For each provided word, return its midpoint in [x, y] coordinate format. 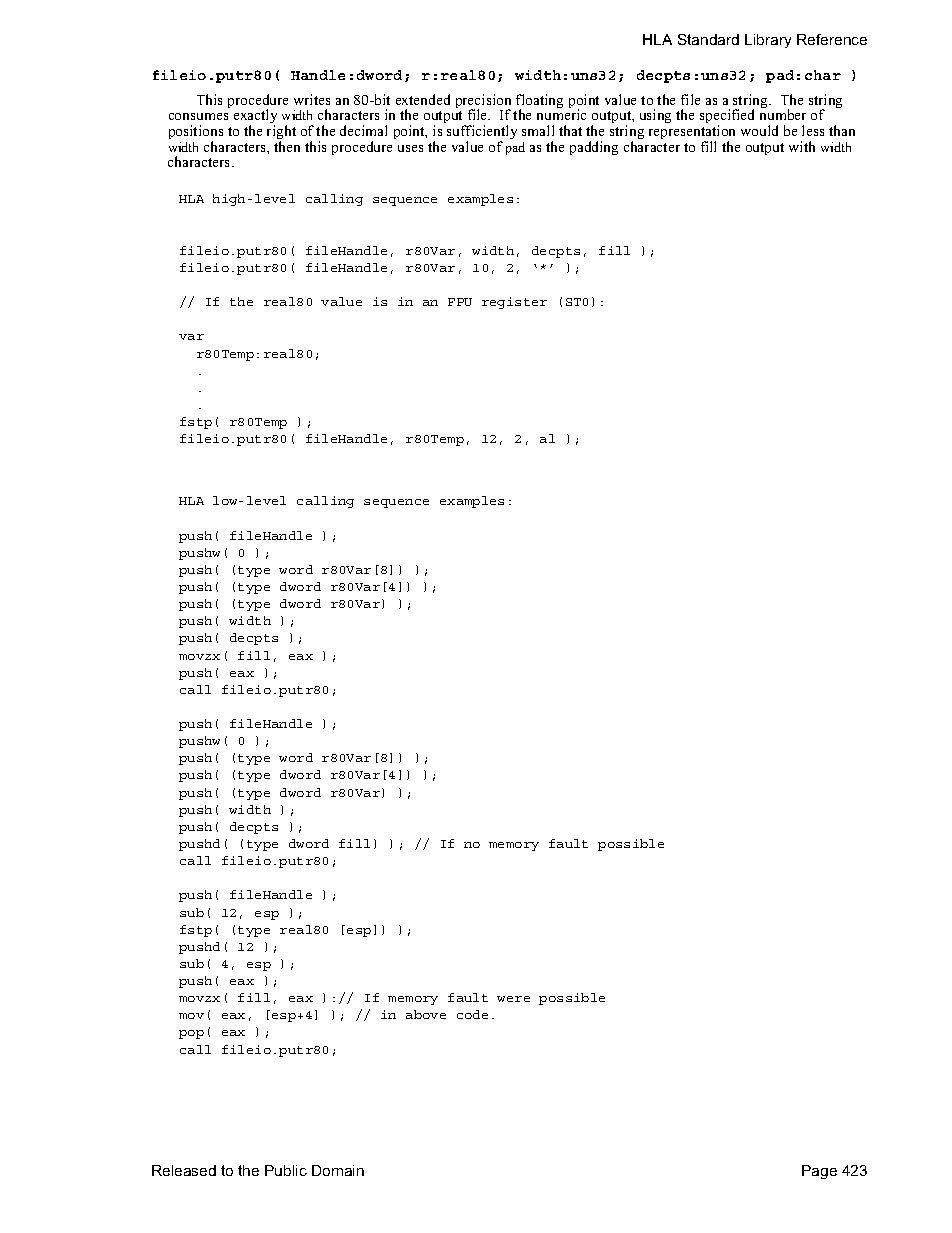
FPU [460, 302]
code [472, 1014]
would [759, 130]
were [513, 999]
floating [539, 102]
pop [191, 1034]
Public [286, 1170]
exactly [255, 118]
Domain [338, 1170]
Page [819, 1172]
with [802, 146]
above [426, 1014]
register [514, 303]
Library [768, 41]
